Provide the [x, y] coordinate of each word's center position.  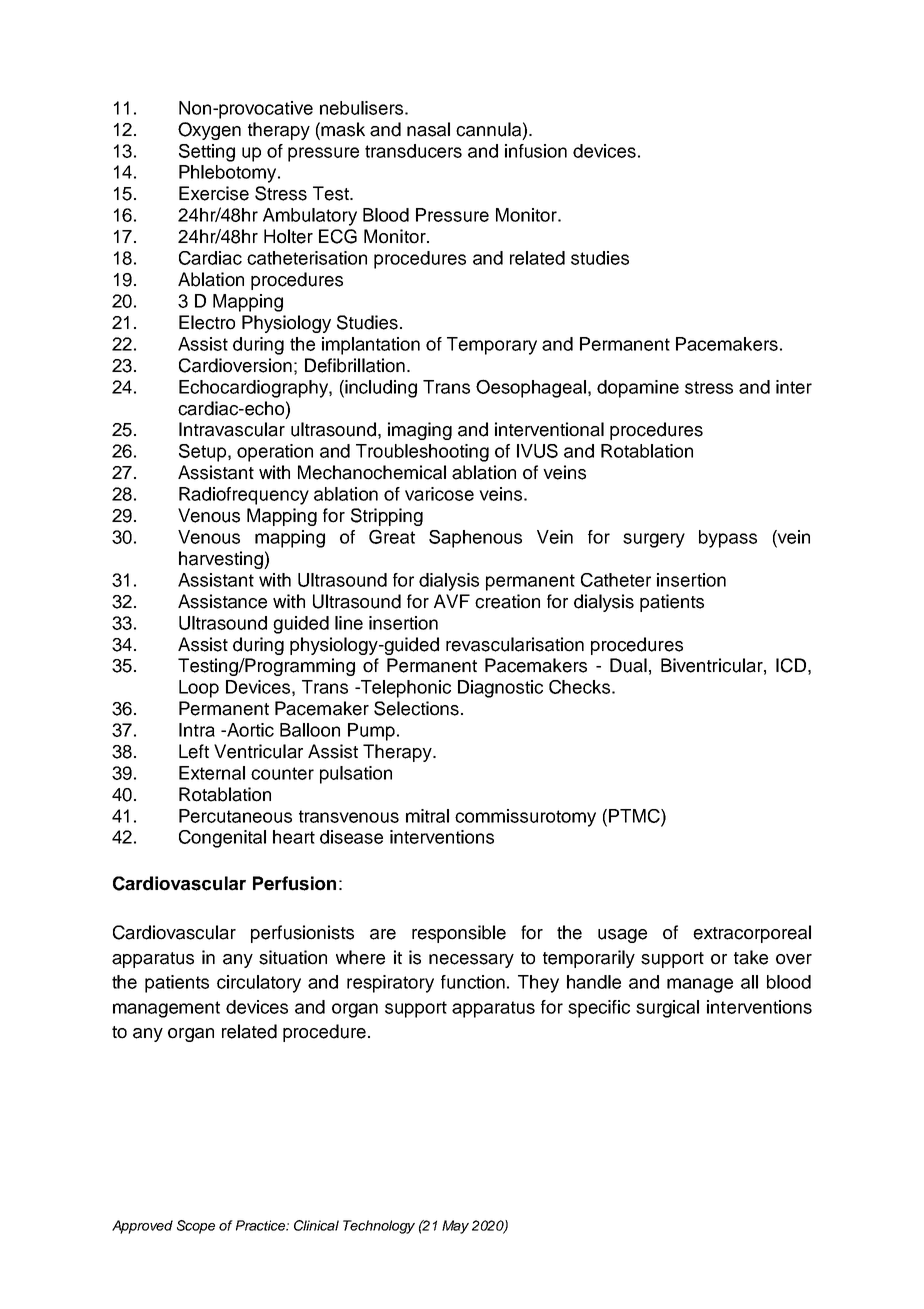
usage [622, 936]
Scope [196, 1227]
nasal [428, 129]
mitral [427, 816]
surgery [654, 540]
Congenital [222, 839]
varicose [439, 494]
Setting [207, 153]
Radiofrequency [244, 496]
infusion [536, 151]
